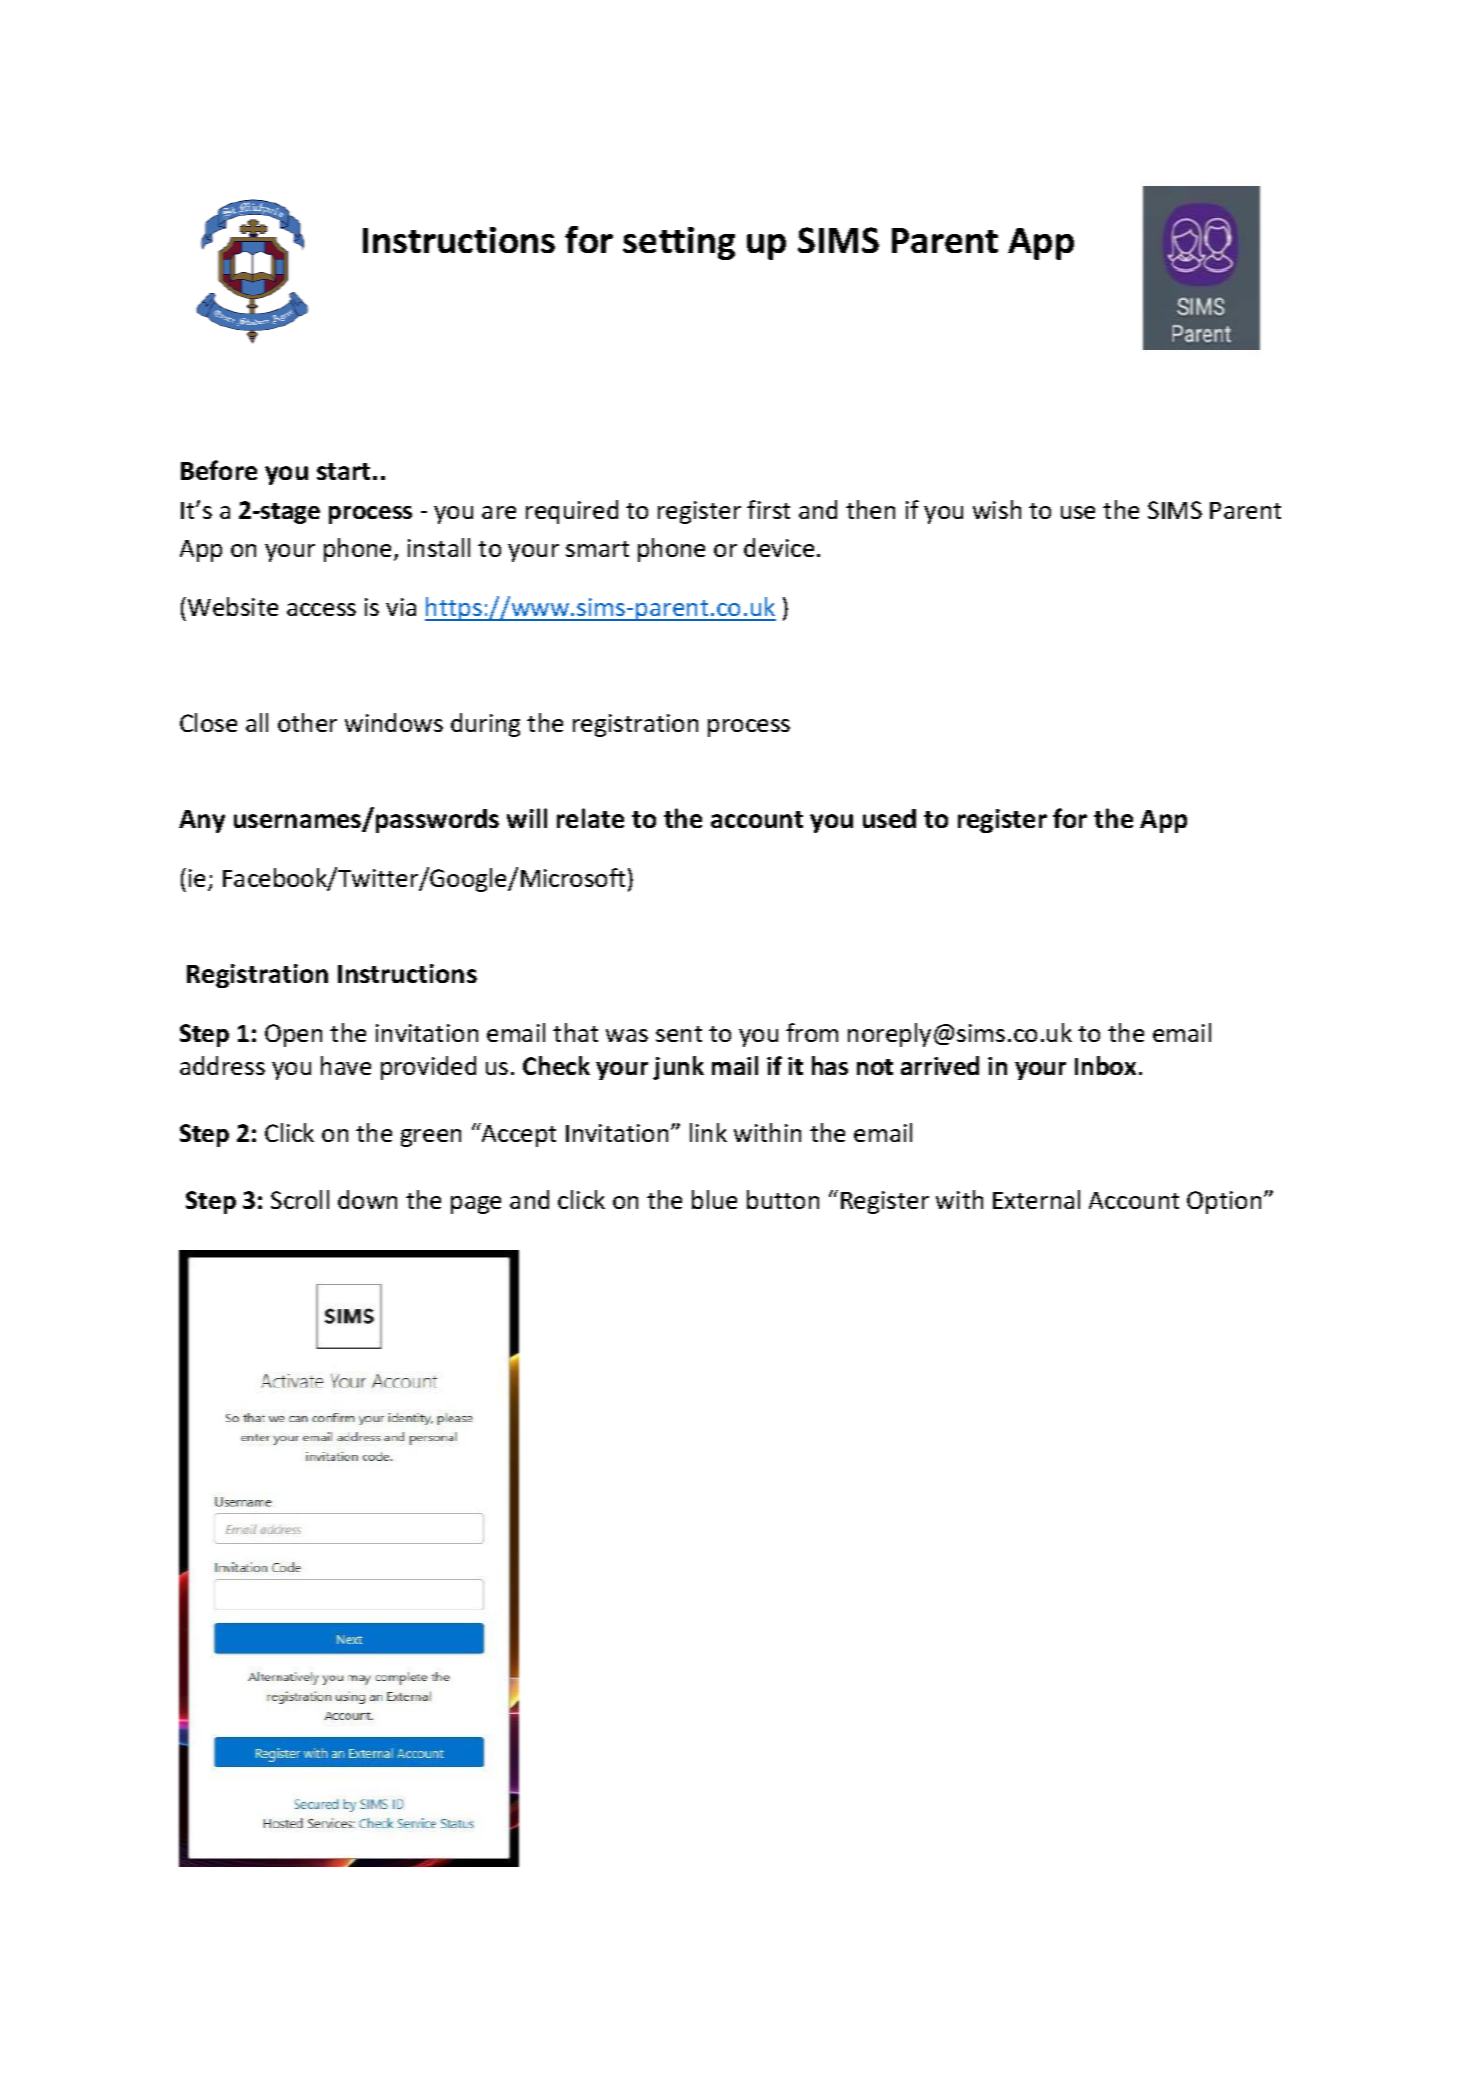 The height and width of the screenshot is (2096, 1482). I want to click on wish, so click(997, 509).
